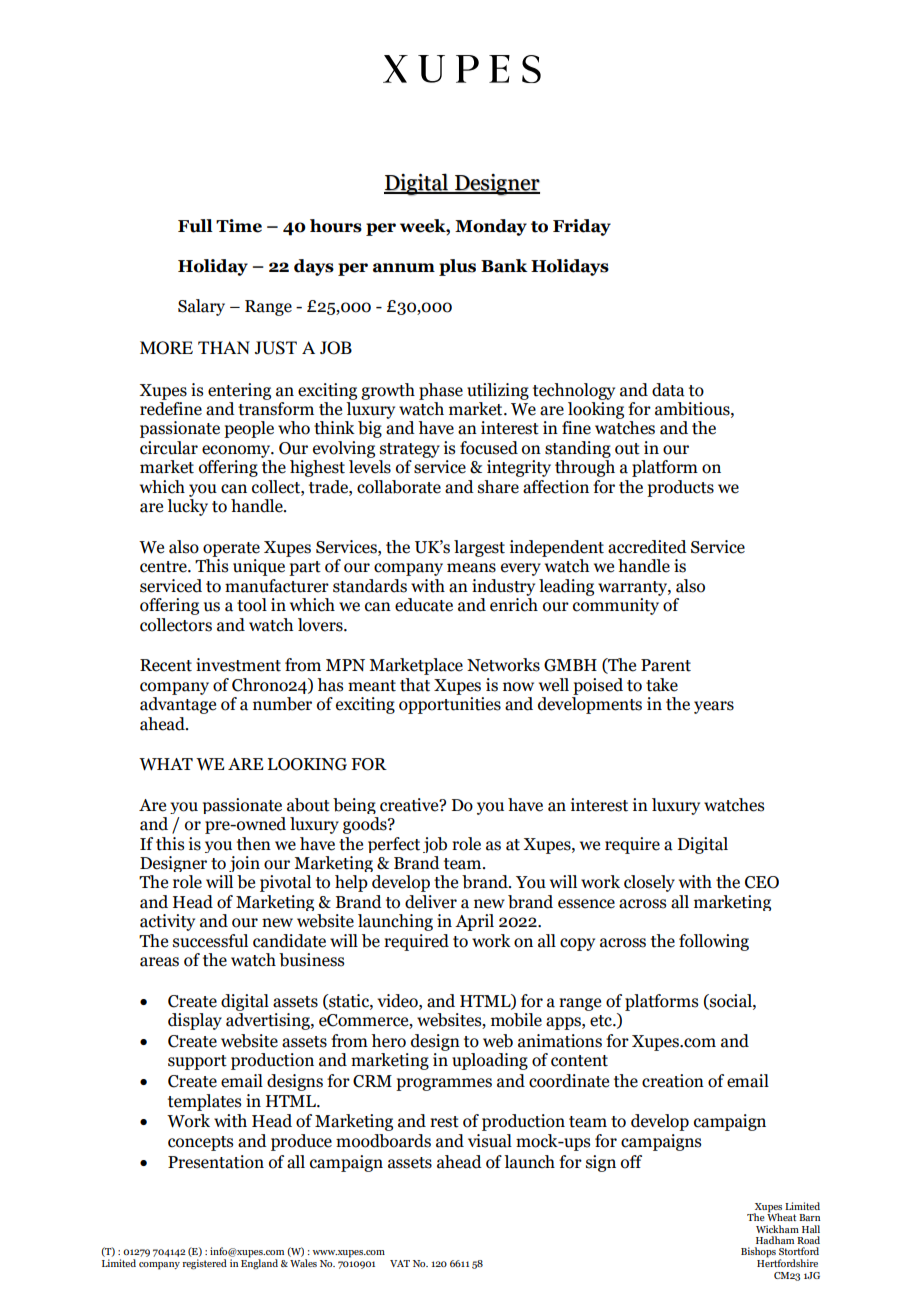 The height and width of the image is (1308, 924). Describe the element at coordinates (210, 941) in the image. I see `successful` at that location.
